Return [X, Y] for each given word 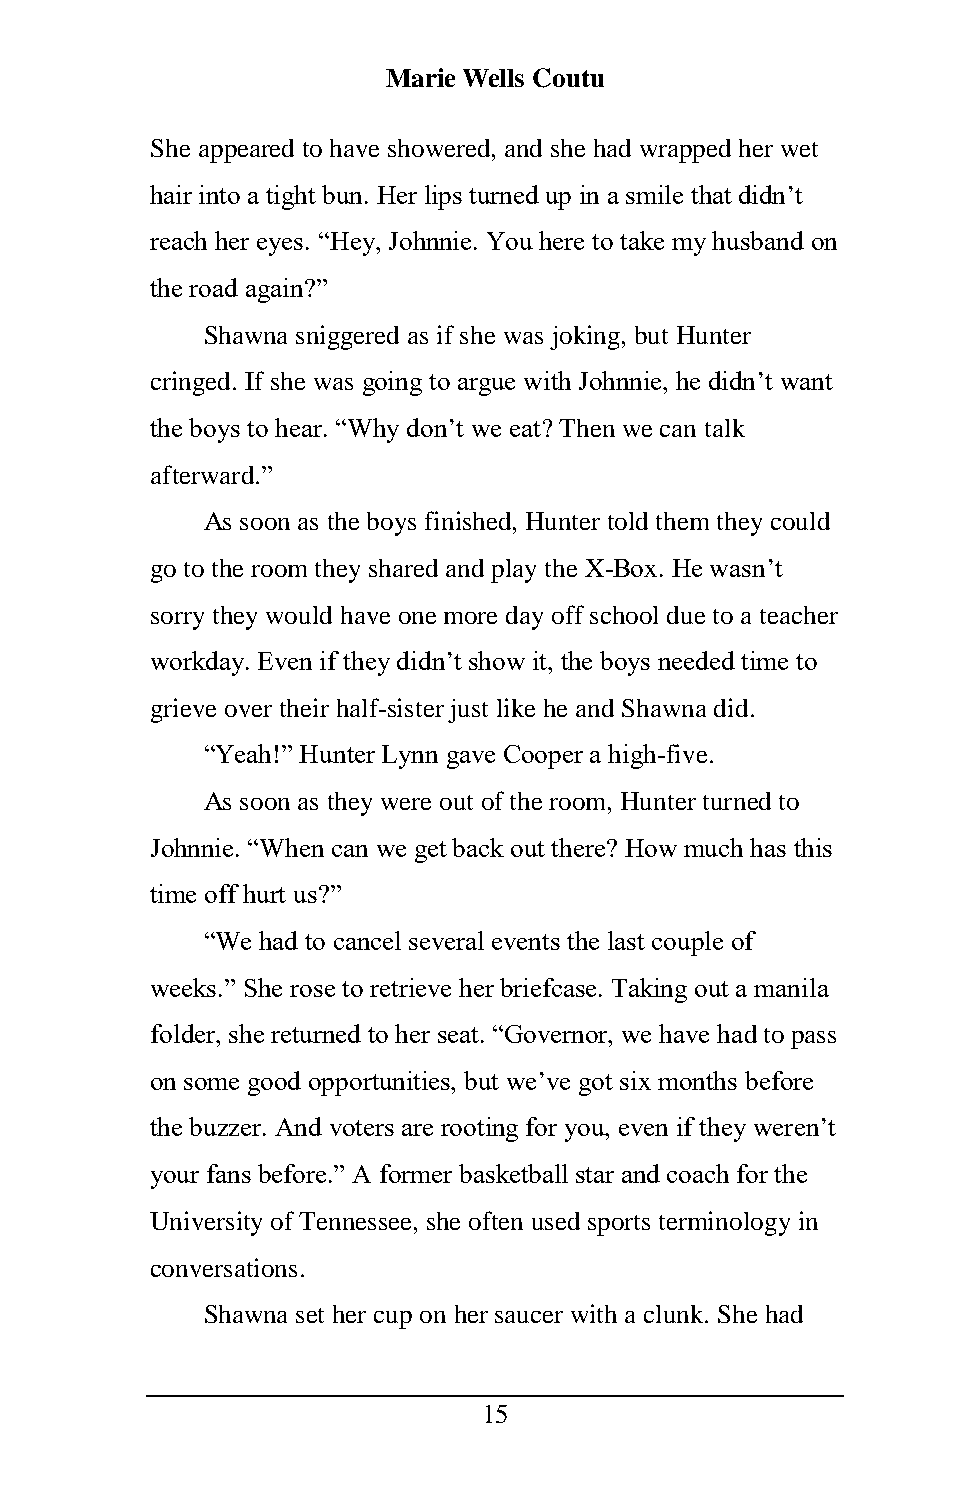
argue [486, 387]
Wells [493, 78]
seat [460, 1035]
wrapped [685, 151]
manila [791, 987]
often [496, 1220]
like [516, 707]
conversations [224, 1267]
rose [312, 991]
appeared [246, 151]
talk [725, 428]
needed [696, 660]
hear [300, 427]
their [304, 707]
